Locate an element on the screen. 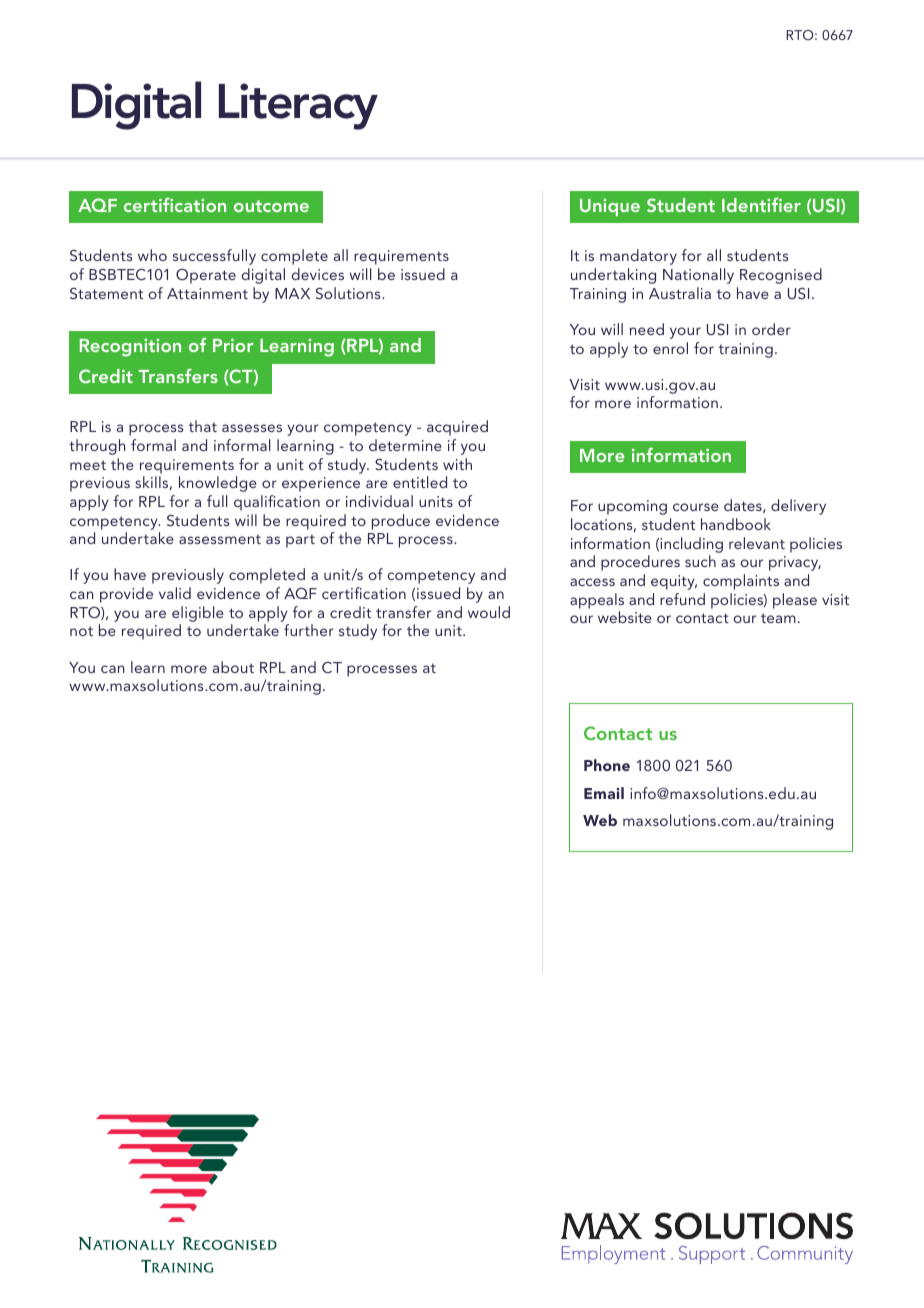 This screenshot has width=924, height=1308. about is located at coordinates (233, 667).
